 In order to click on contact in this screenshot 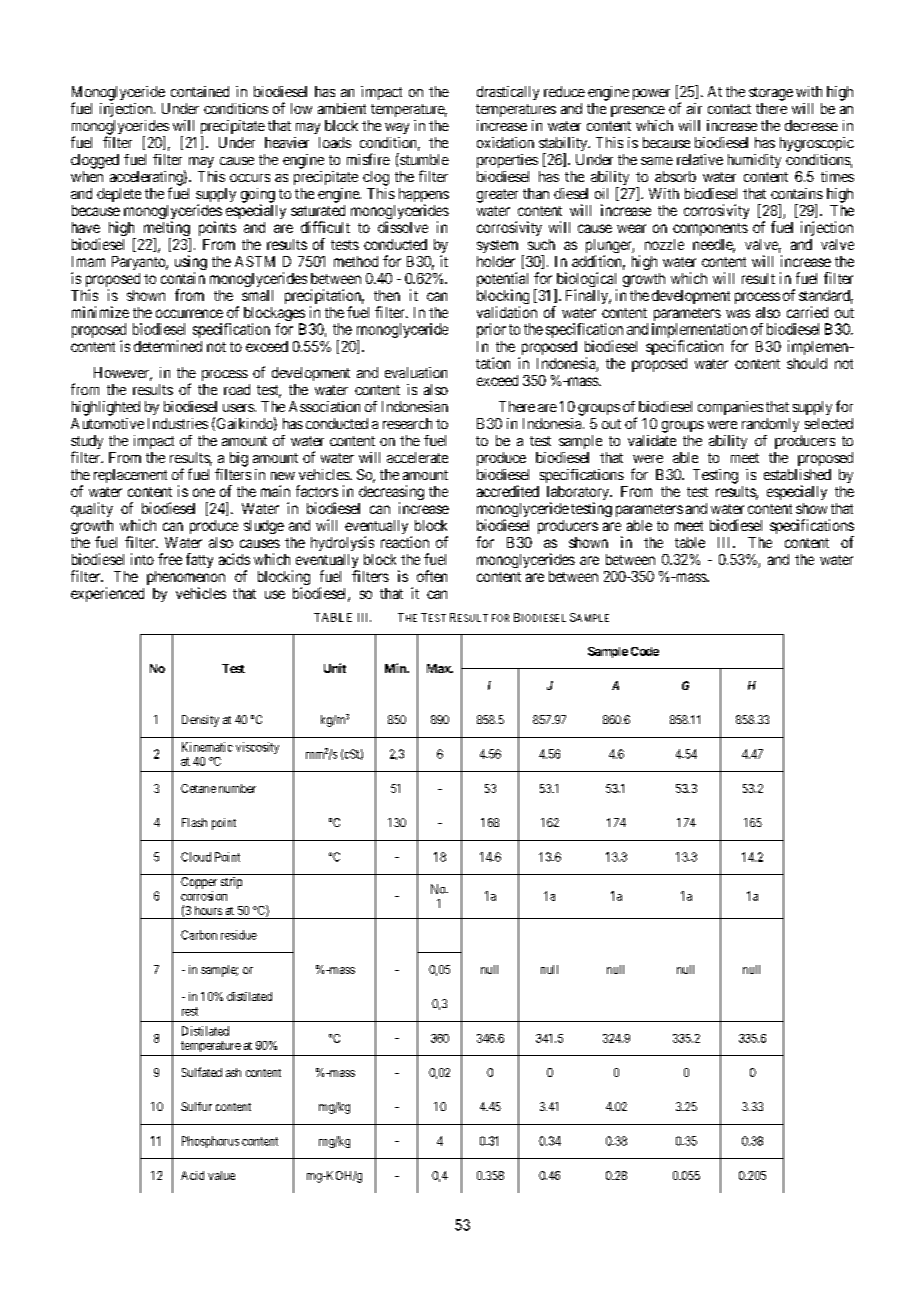, I will do `click(729, 109)`.
